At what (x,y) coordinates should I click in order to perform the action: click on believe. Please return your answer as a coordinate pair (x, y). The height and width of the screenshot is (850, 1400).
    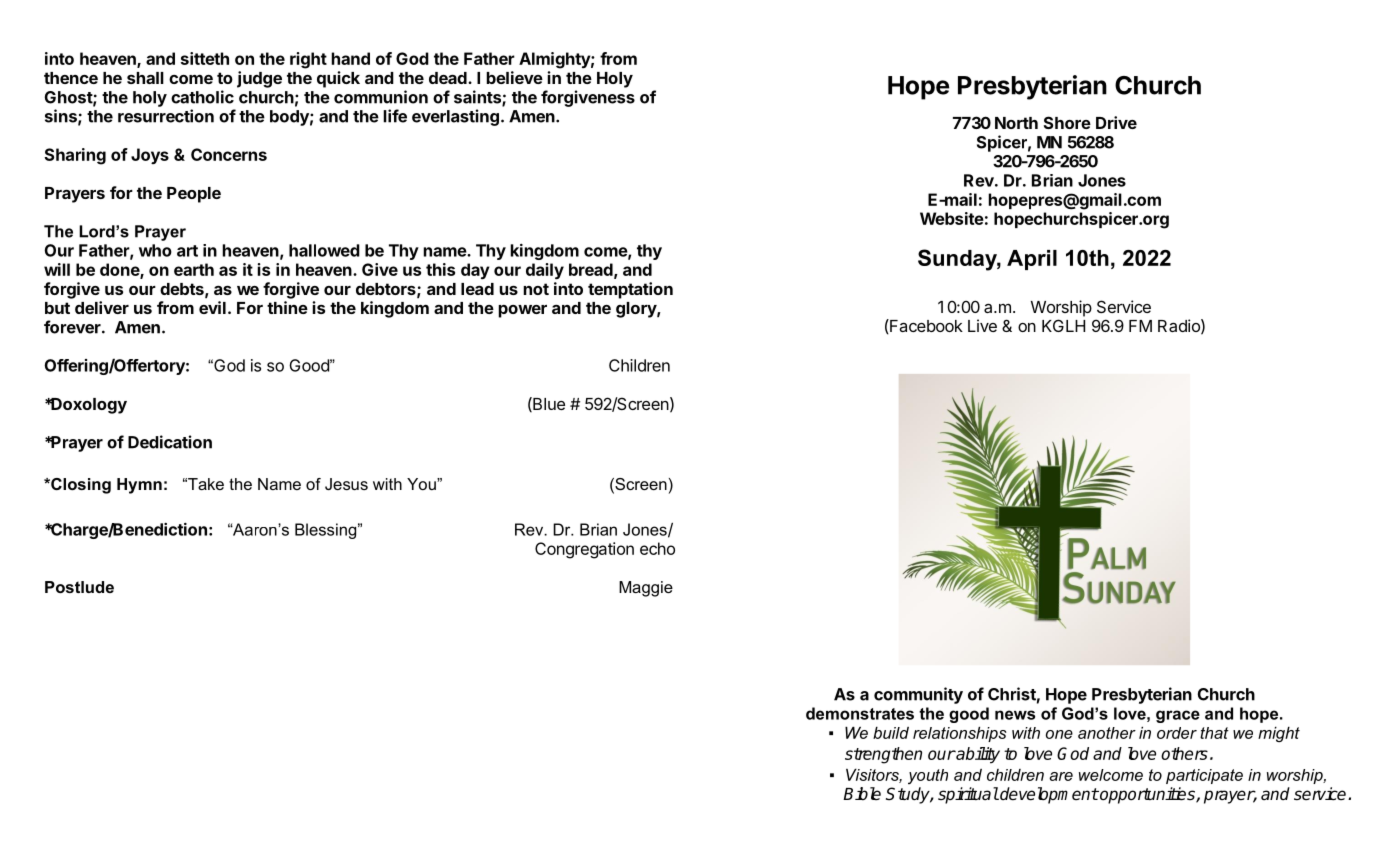
    Looking at the image, I should click on (514, 77).
